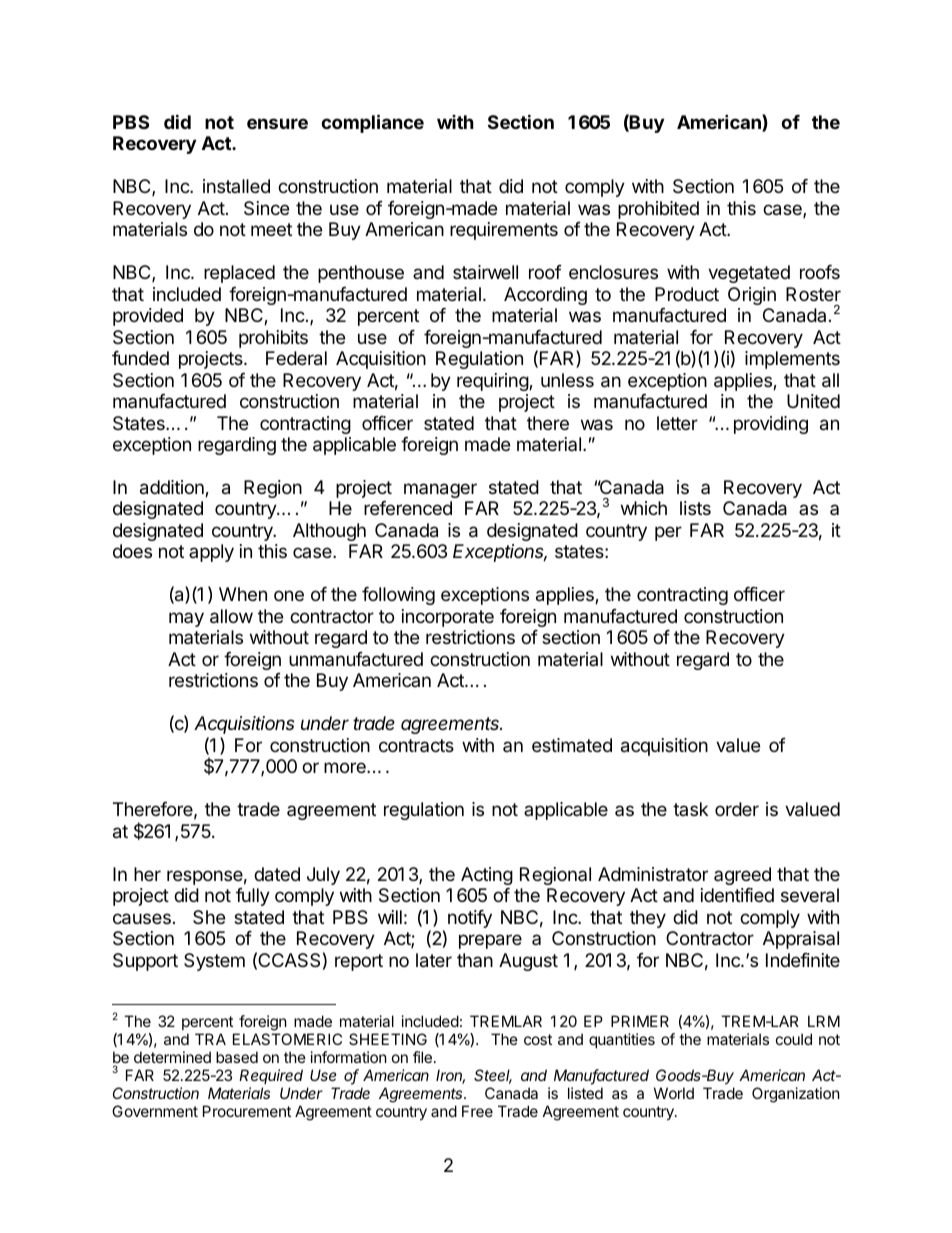  Describe the element at coordinates (237, 1057) in the screenshot. I see `based` at that location.
